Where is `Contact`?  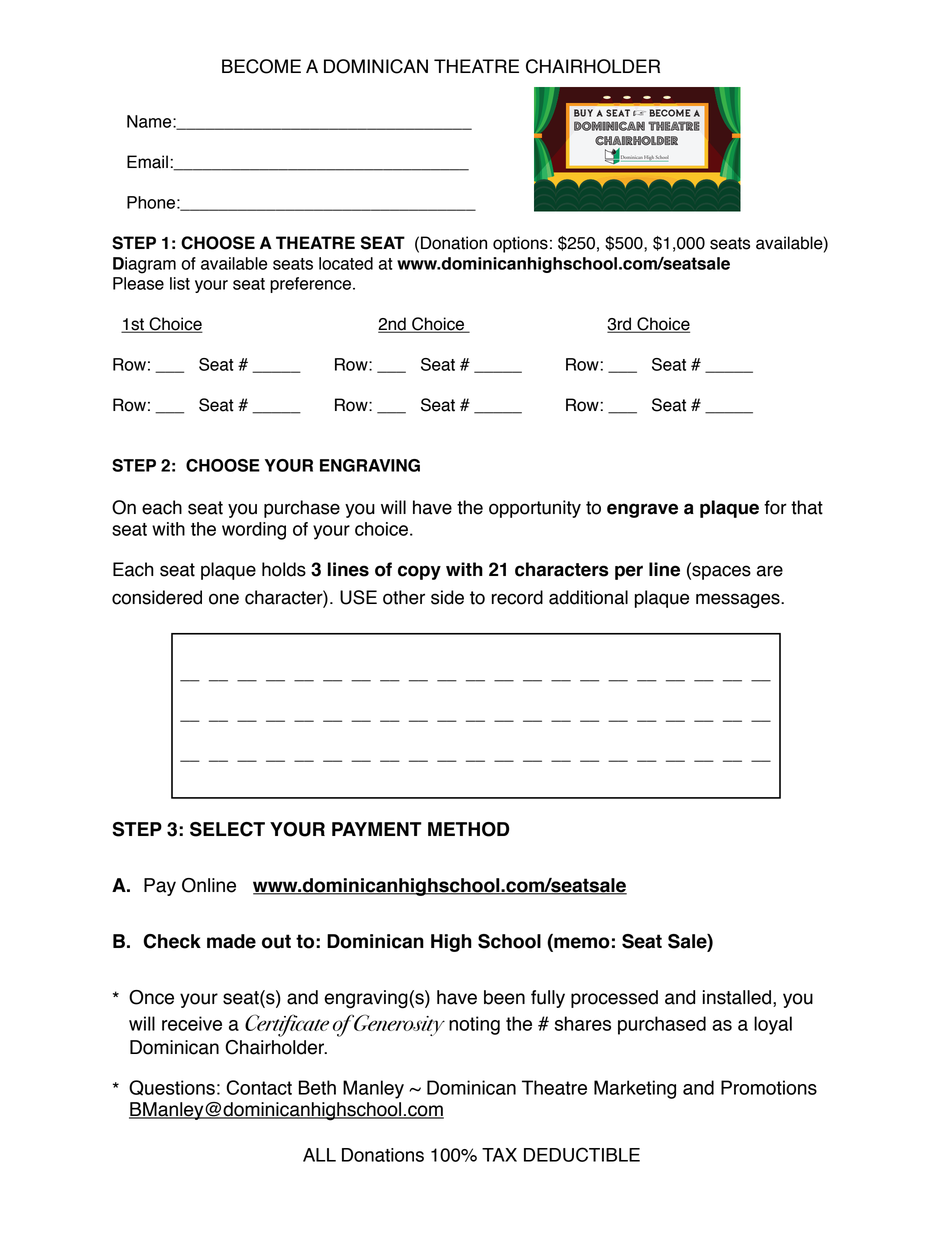 Contact is located at coordinates (259, 1087).
